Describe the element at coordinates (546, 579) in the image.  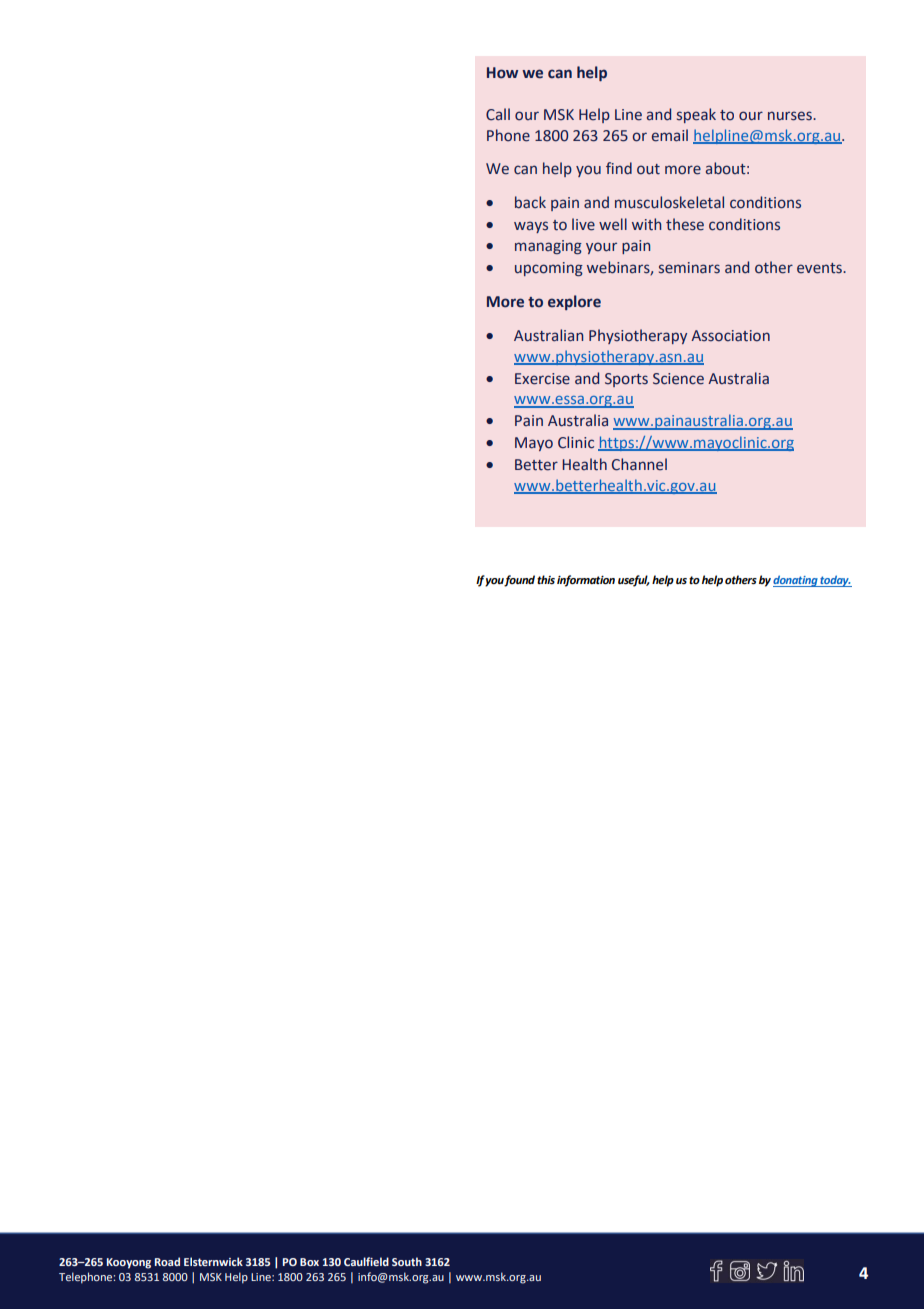
I see `this` at that location.
